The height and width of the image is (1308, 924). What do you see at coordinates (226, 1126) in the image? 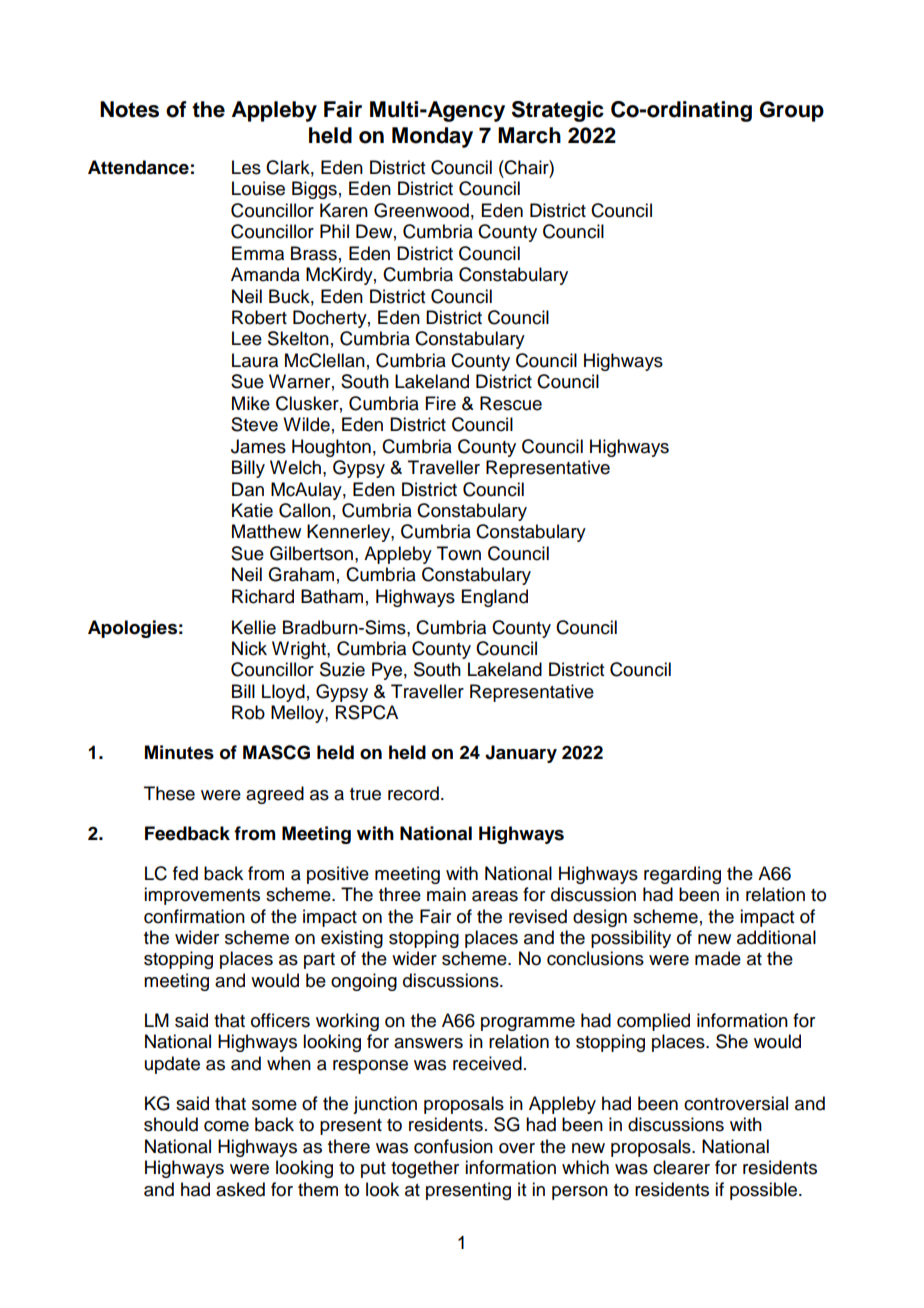
I see `come` at bounding box center [226, 1126].
